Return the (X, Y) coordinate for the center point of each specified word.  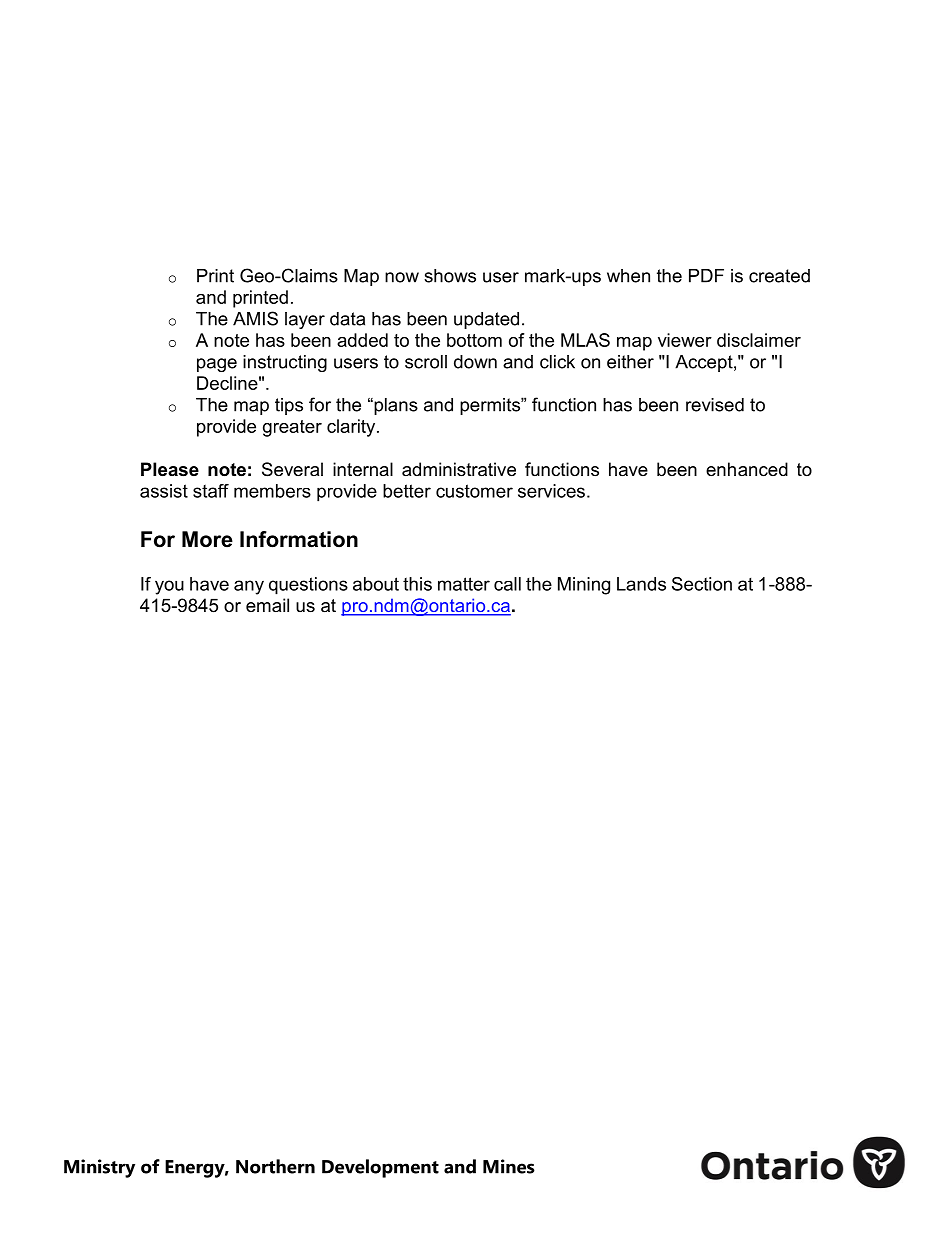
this (417, 584)
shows (450, 276)
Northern (275, 1166)
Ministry (99, 1168)
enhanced (747, 469)
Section (702, 584)
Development (380, 1168)
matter (464, 584)
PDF (706, 276)
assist (164, 491)
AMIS (255, 318)
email (267, 605)
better (407, 491)
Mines (509, 1166)
